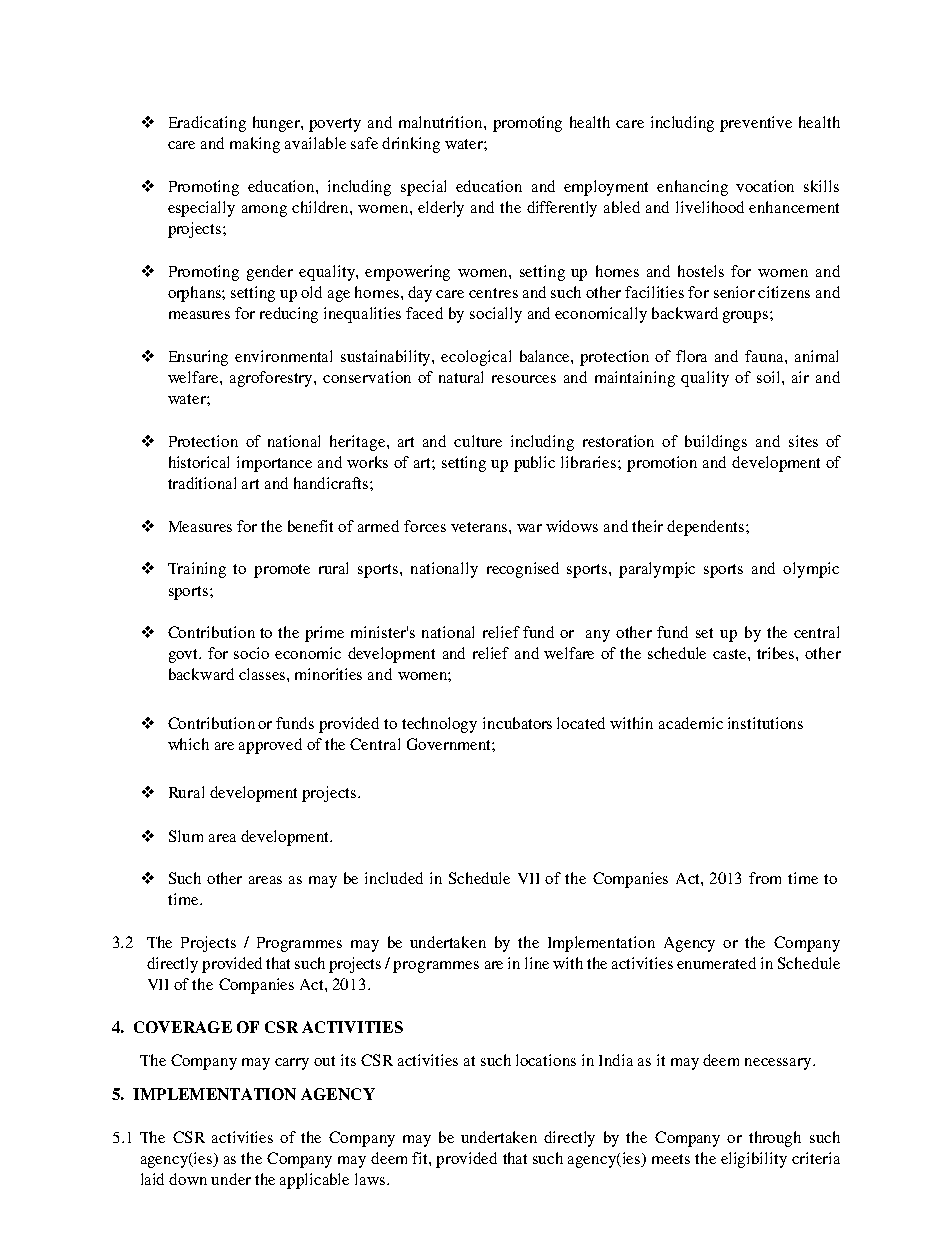 The image size is (952, 1233). What do you see at coordinates (255, 145) in the screenshot?
I see `making` at bounding box center [255, 145].
